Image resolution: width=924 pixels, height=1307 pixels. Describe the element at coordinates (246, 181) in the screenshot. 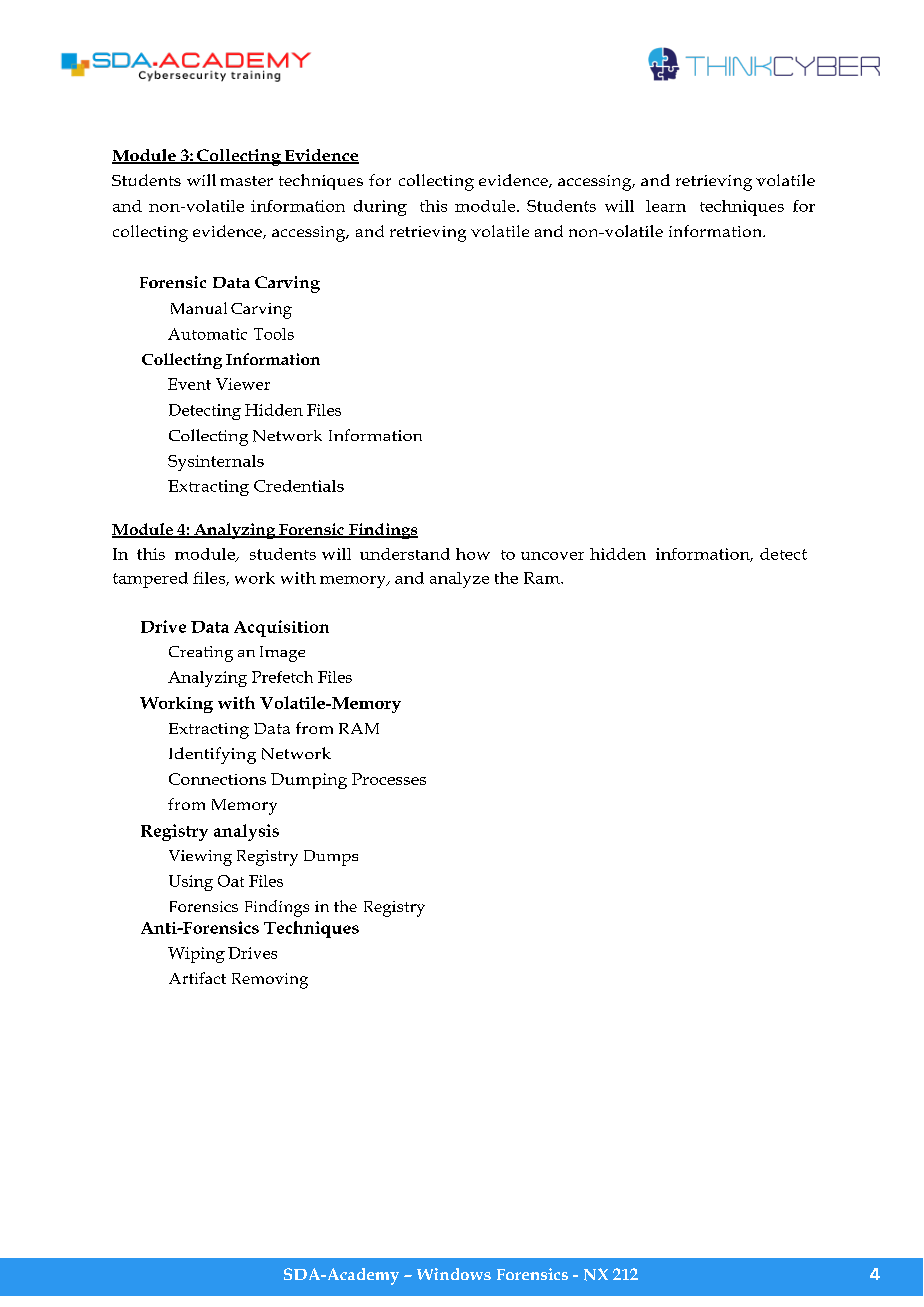

I see `master` at that location.
